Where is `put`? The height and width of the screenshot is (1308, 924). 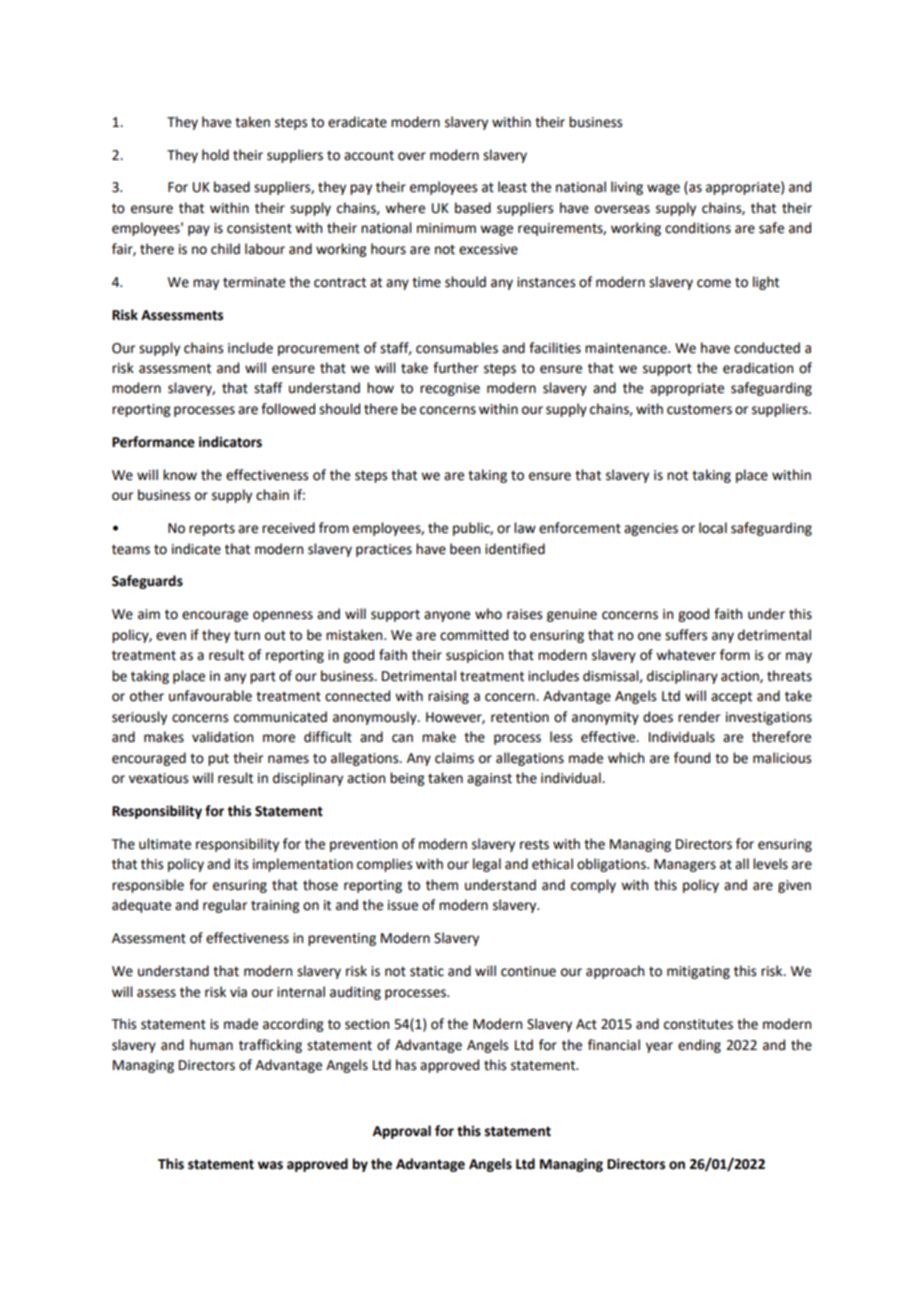 put is located at coordinates (218, 760).
